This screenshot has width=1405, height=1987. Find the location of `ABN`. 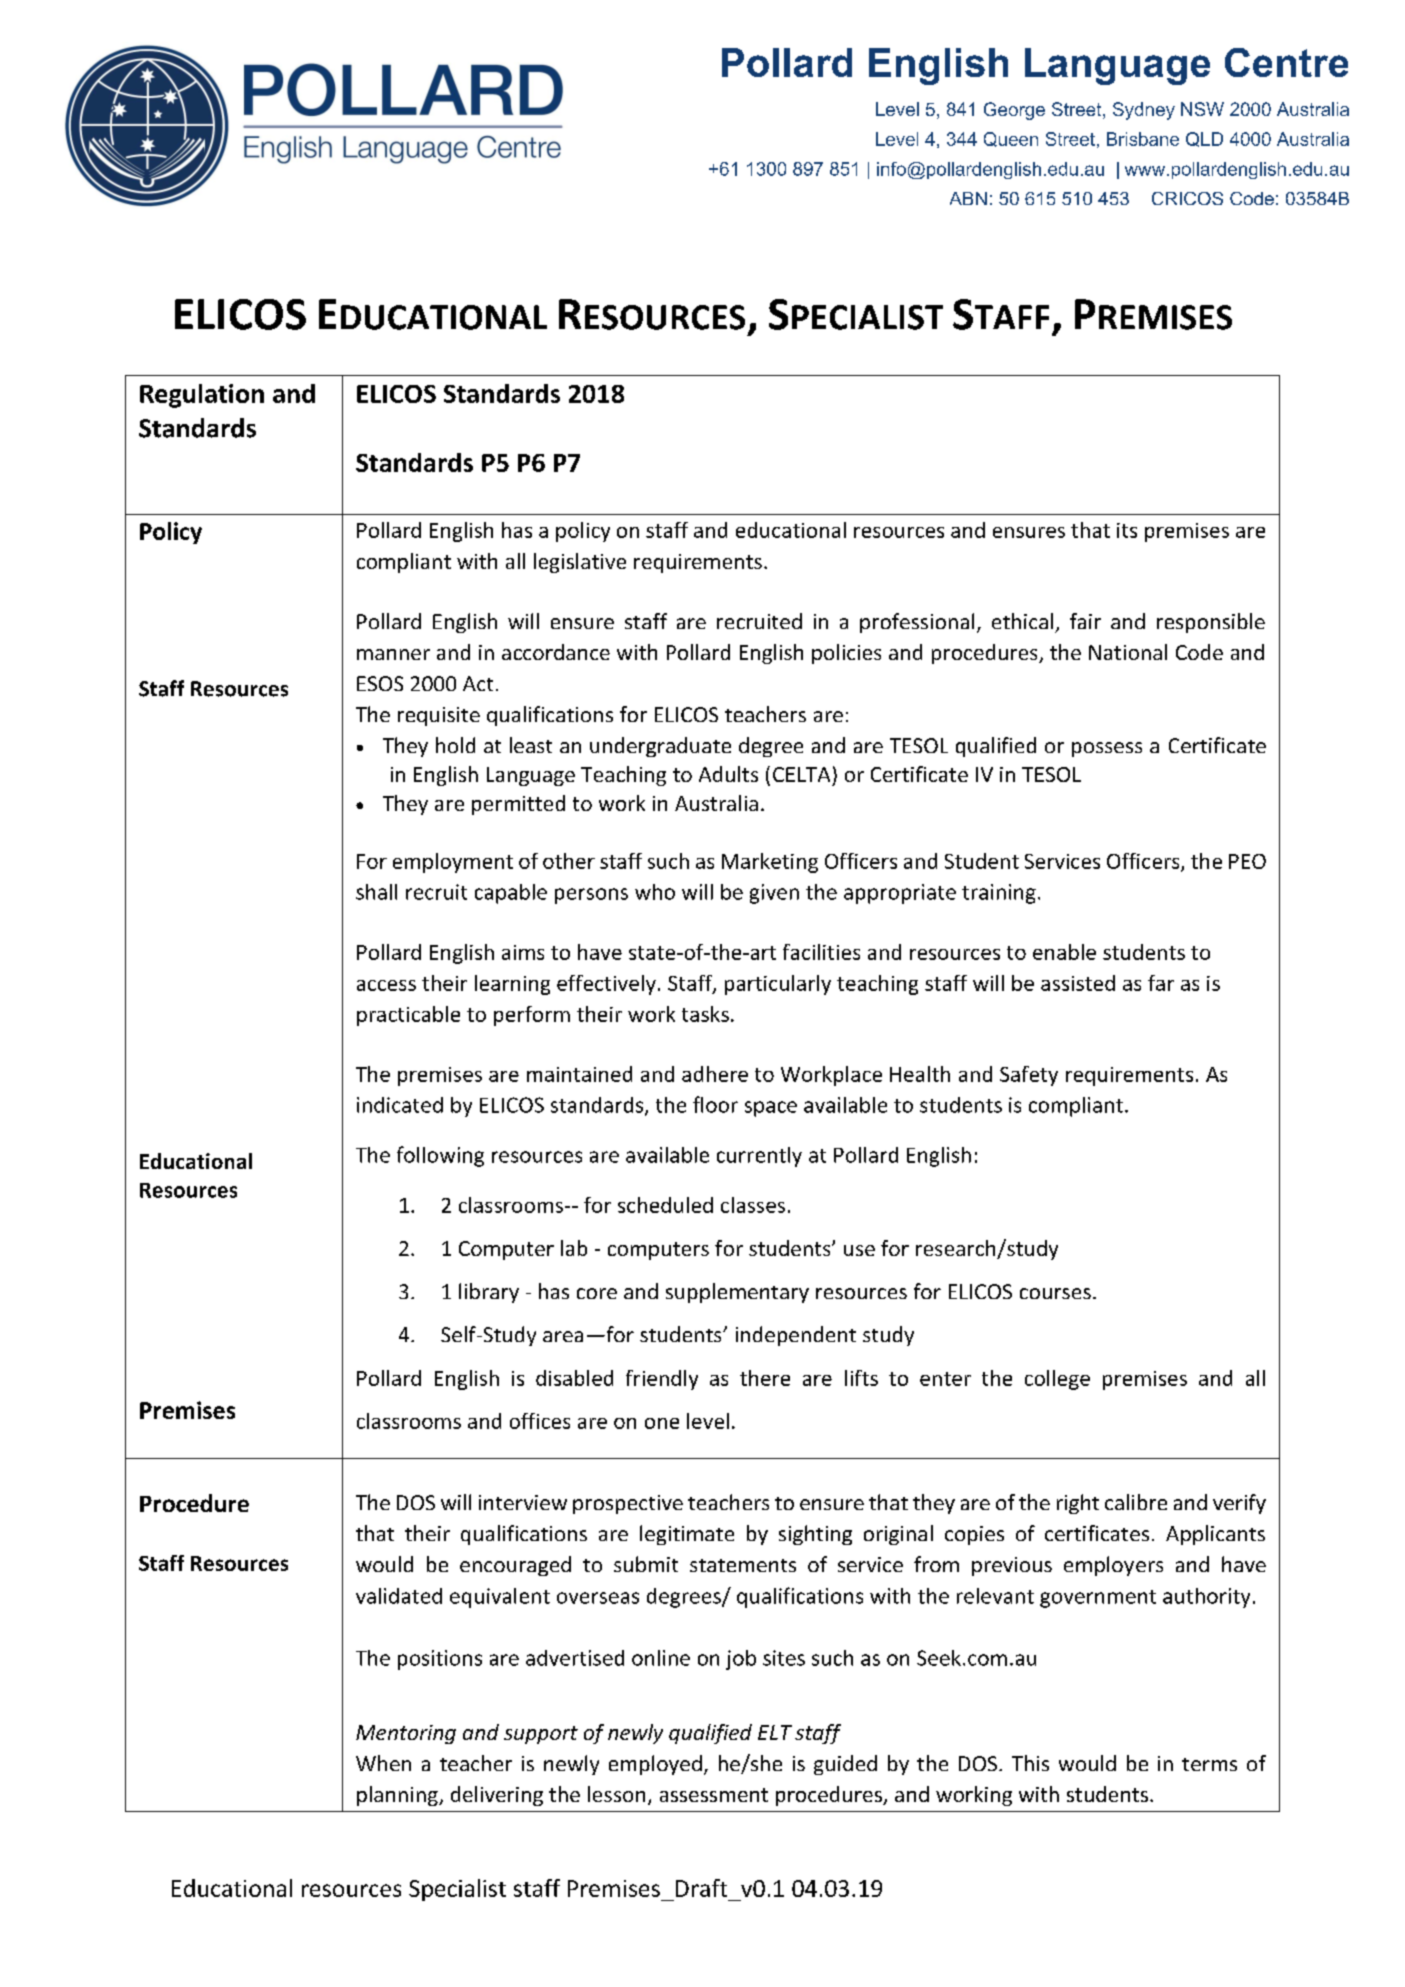

ABN is located at coordinates (968, 198).
